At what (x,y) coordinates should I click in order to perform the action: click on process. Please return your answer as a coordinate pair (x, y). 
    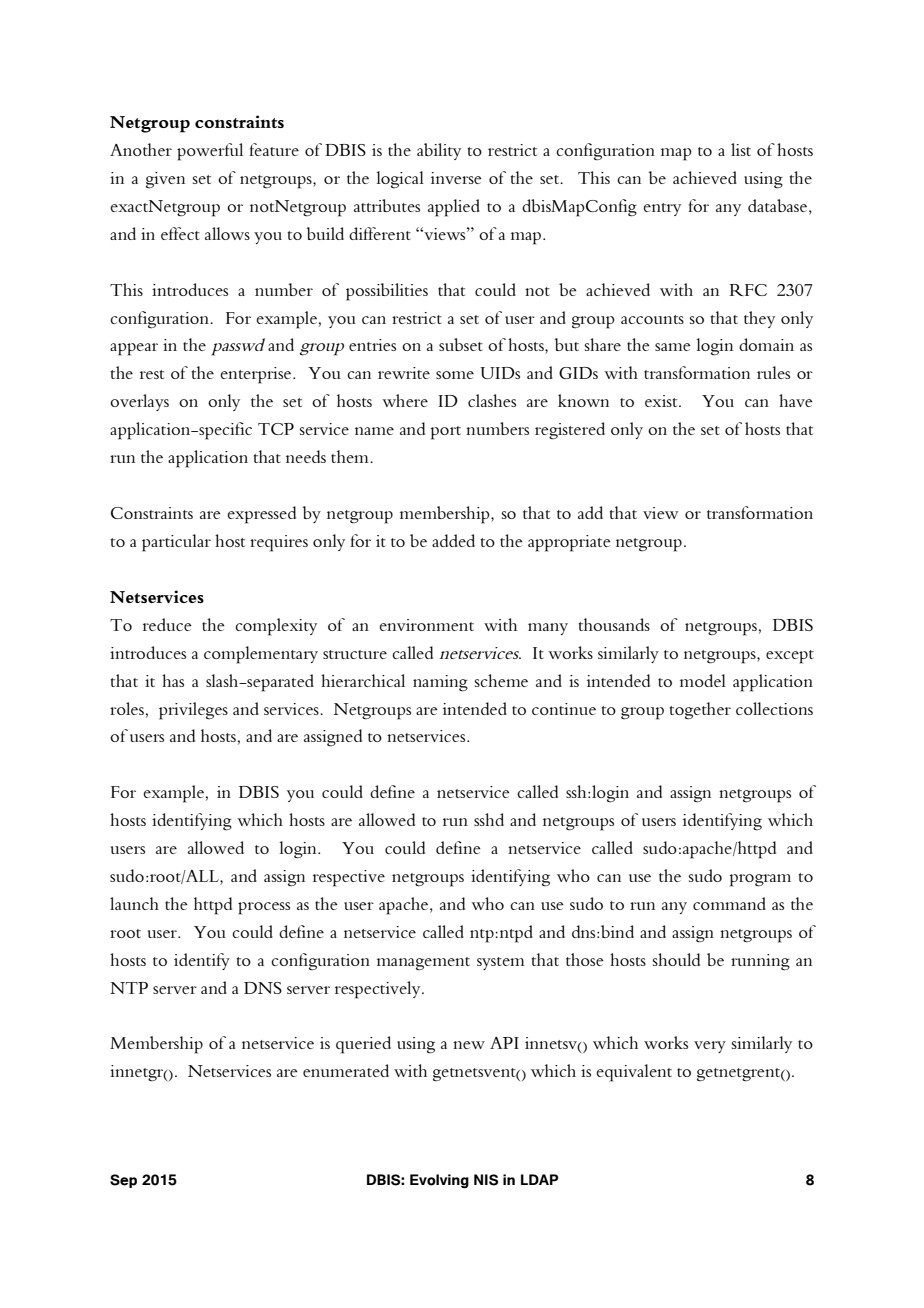
    Looking at the image, I should click on (264, 908).
